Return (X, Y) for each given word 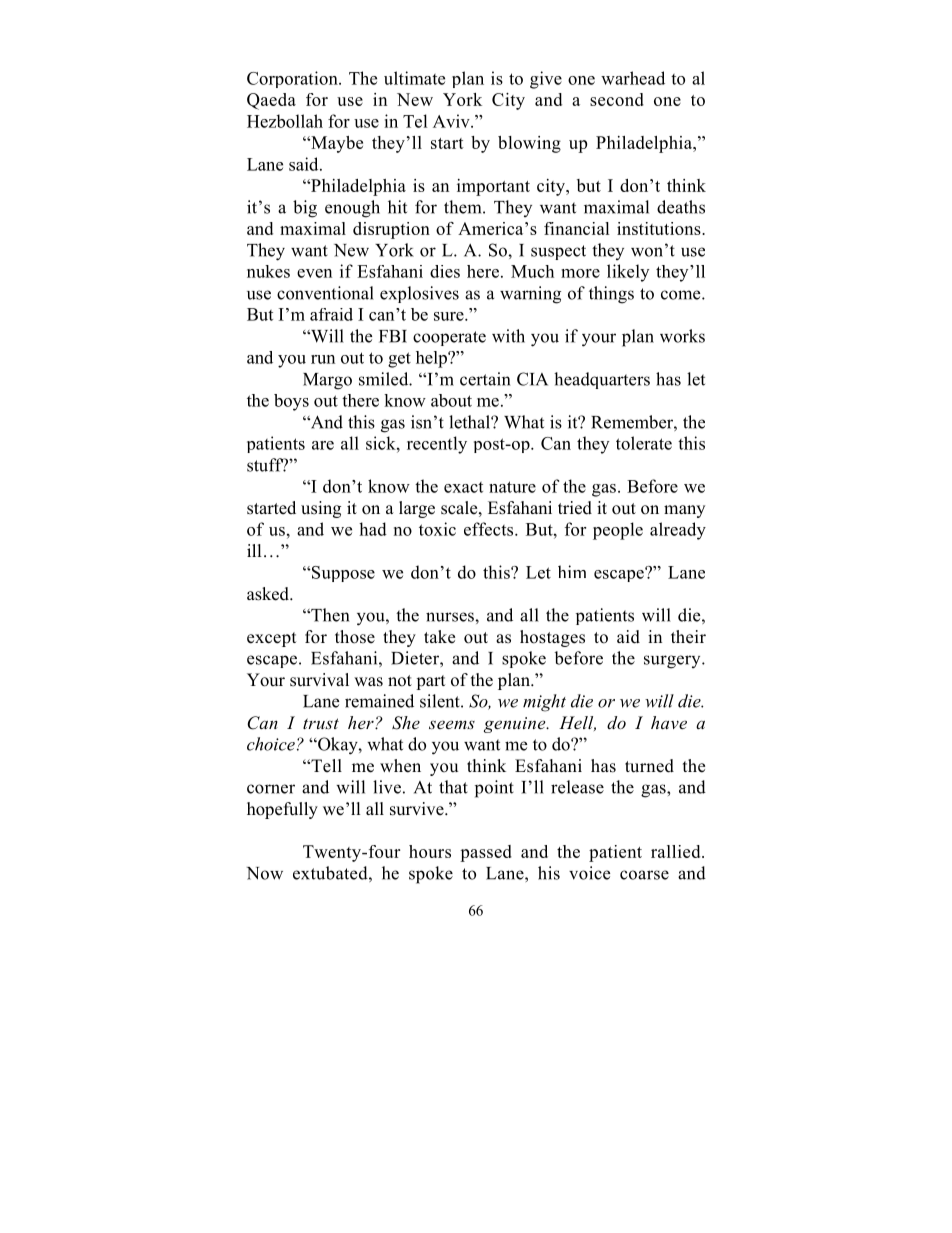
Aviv (452, 121)
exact (463, 487)
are (323, 445)
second (617, 99)
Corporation (293, 79)
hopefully (282, 810)
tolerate (644, 443)
